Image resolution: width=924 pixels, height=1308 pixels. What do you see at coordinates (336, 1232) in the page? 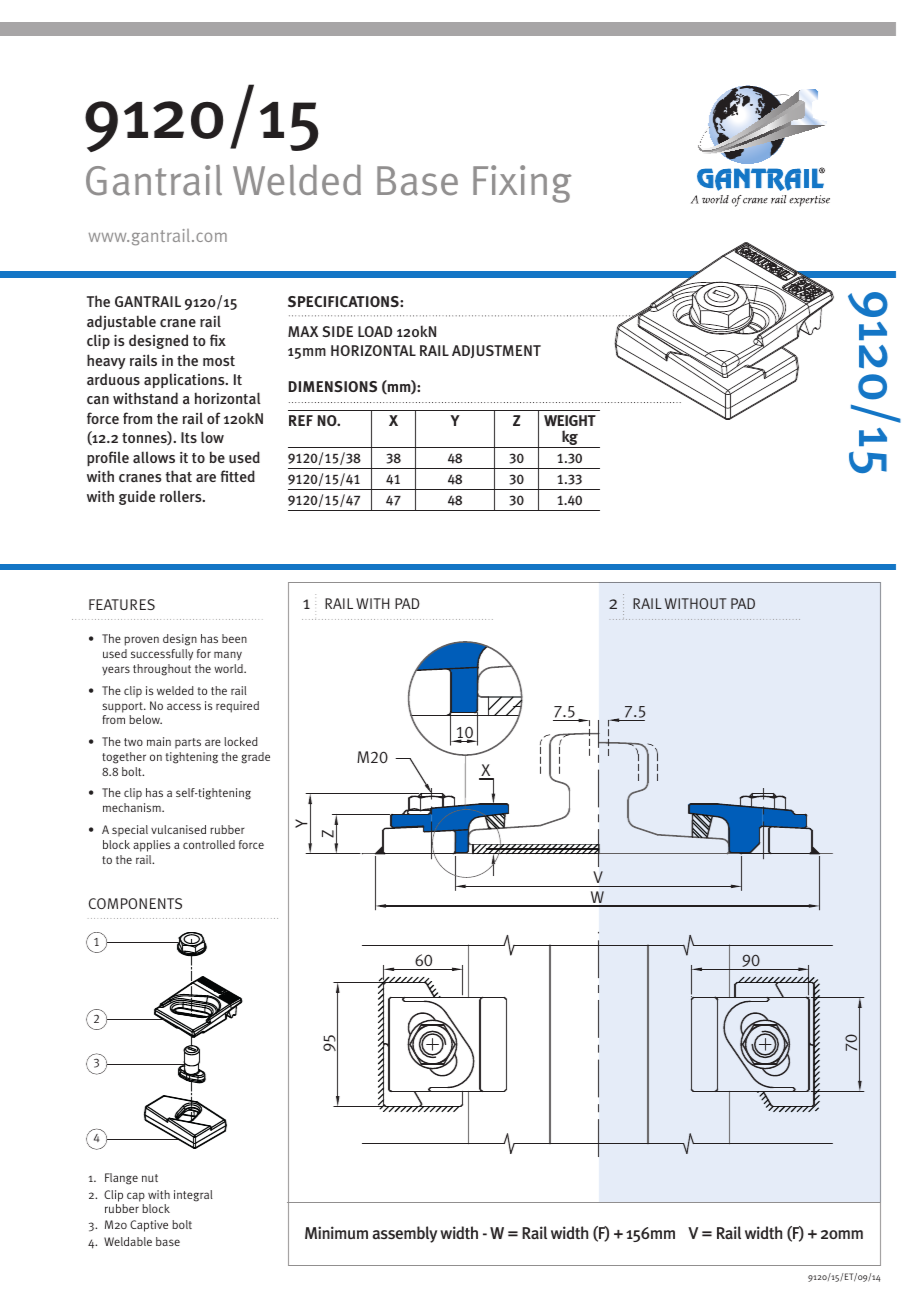
I see `Minimum` at bounding box center [336, 1232].
